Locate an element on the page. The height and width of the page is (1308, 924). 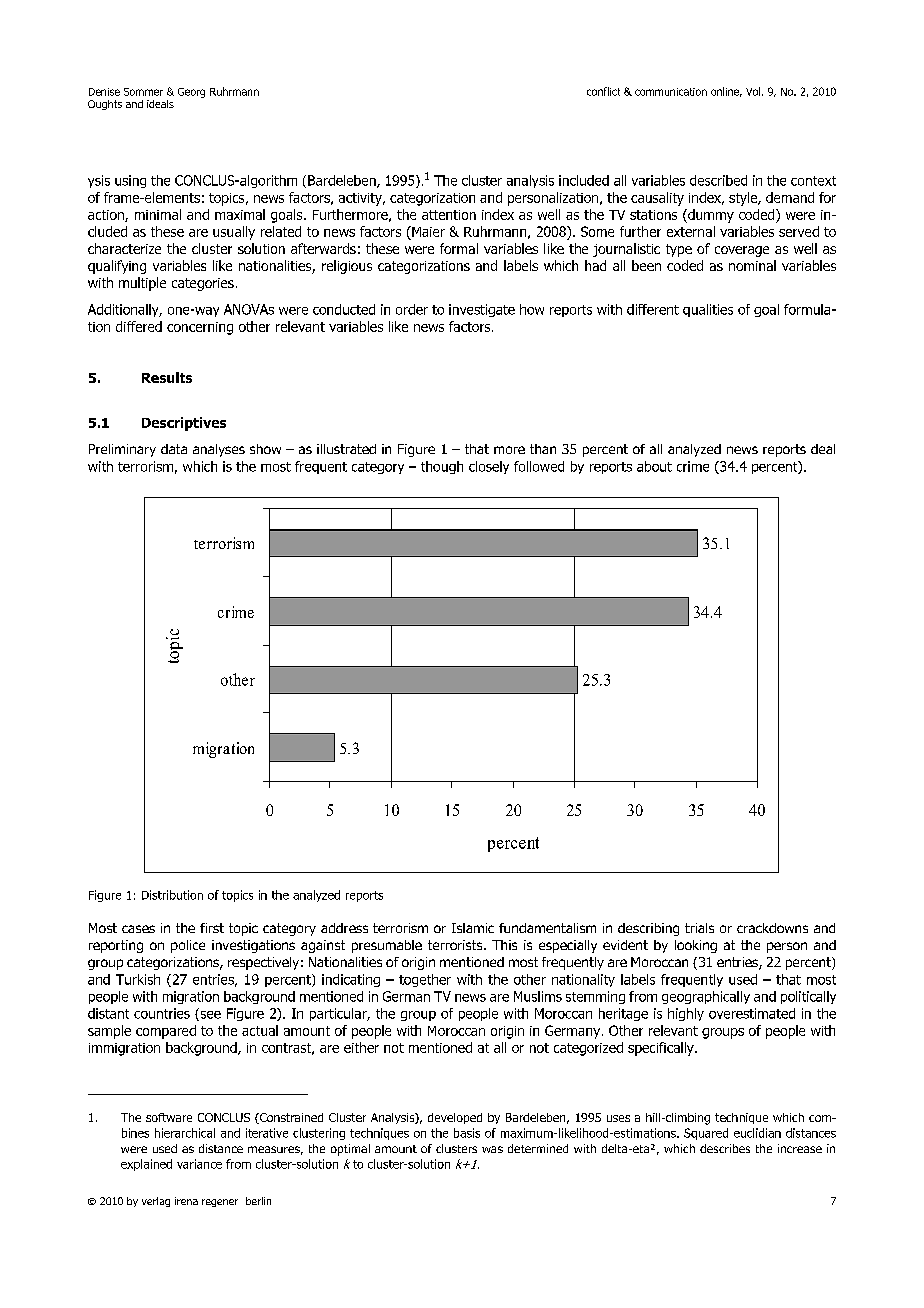
analyses is located at coordinates (219, 450).
